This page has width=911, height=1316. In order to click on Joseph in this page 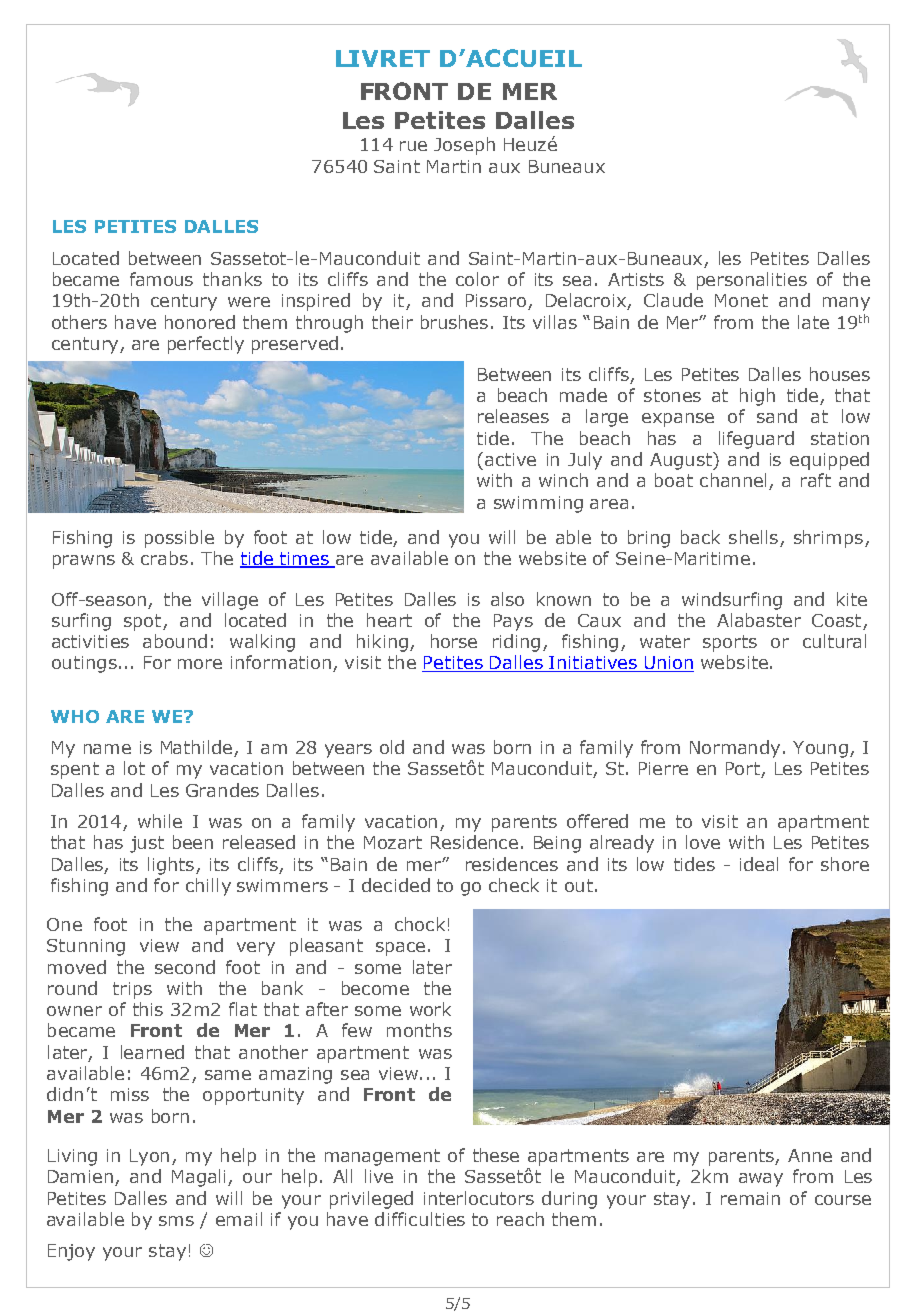, I will do `click(464, 146)`.
